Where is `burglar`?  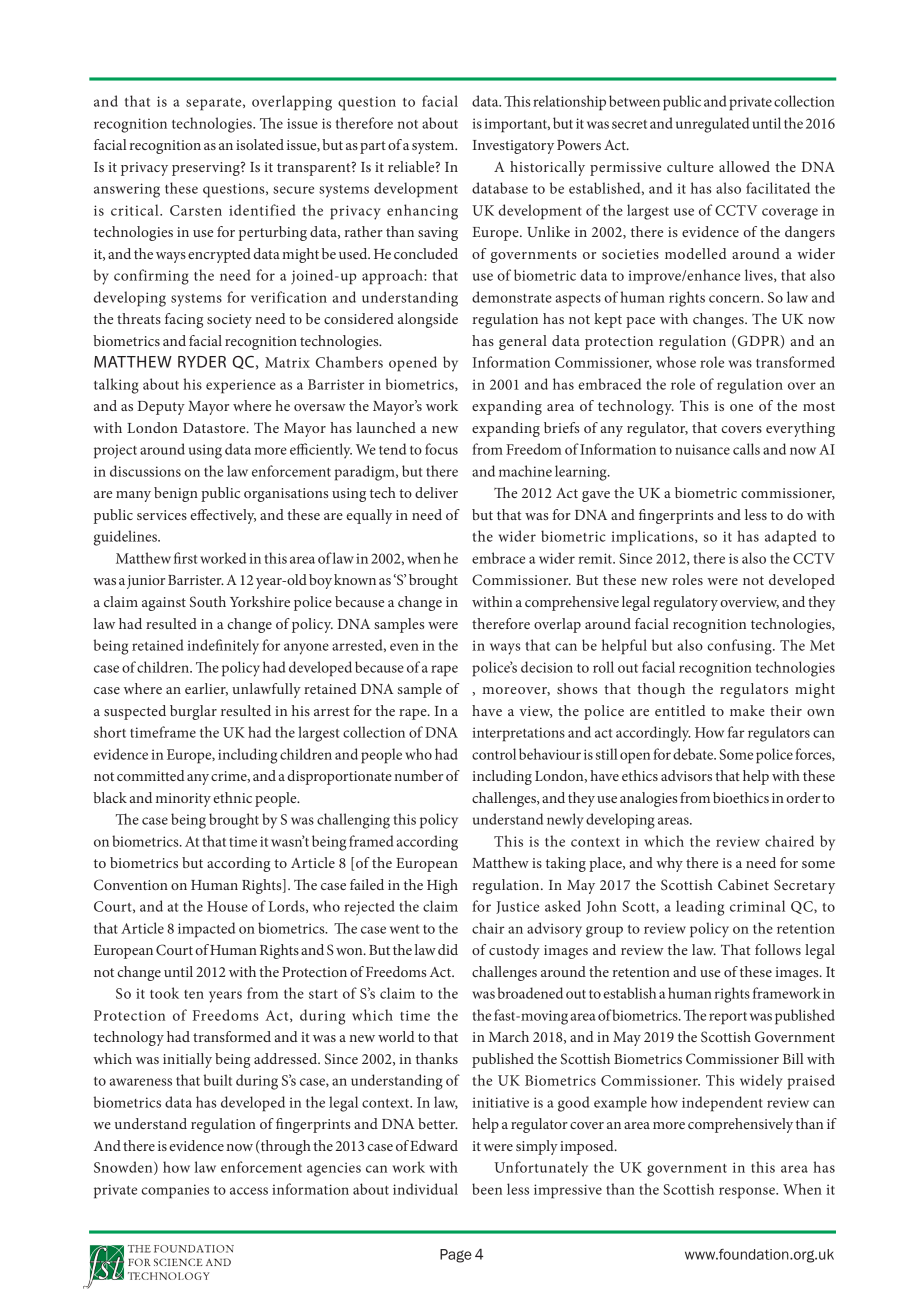
burglar is located at coordinates (193, 712).
